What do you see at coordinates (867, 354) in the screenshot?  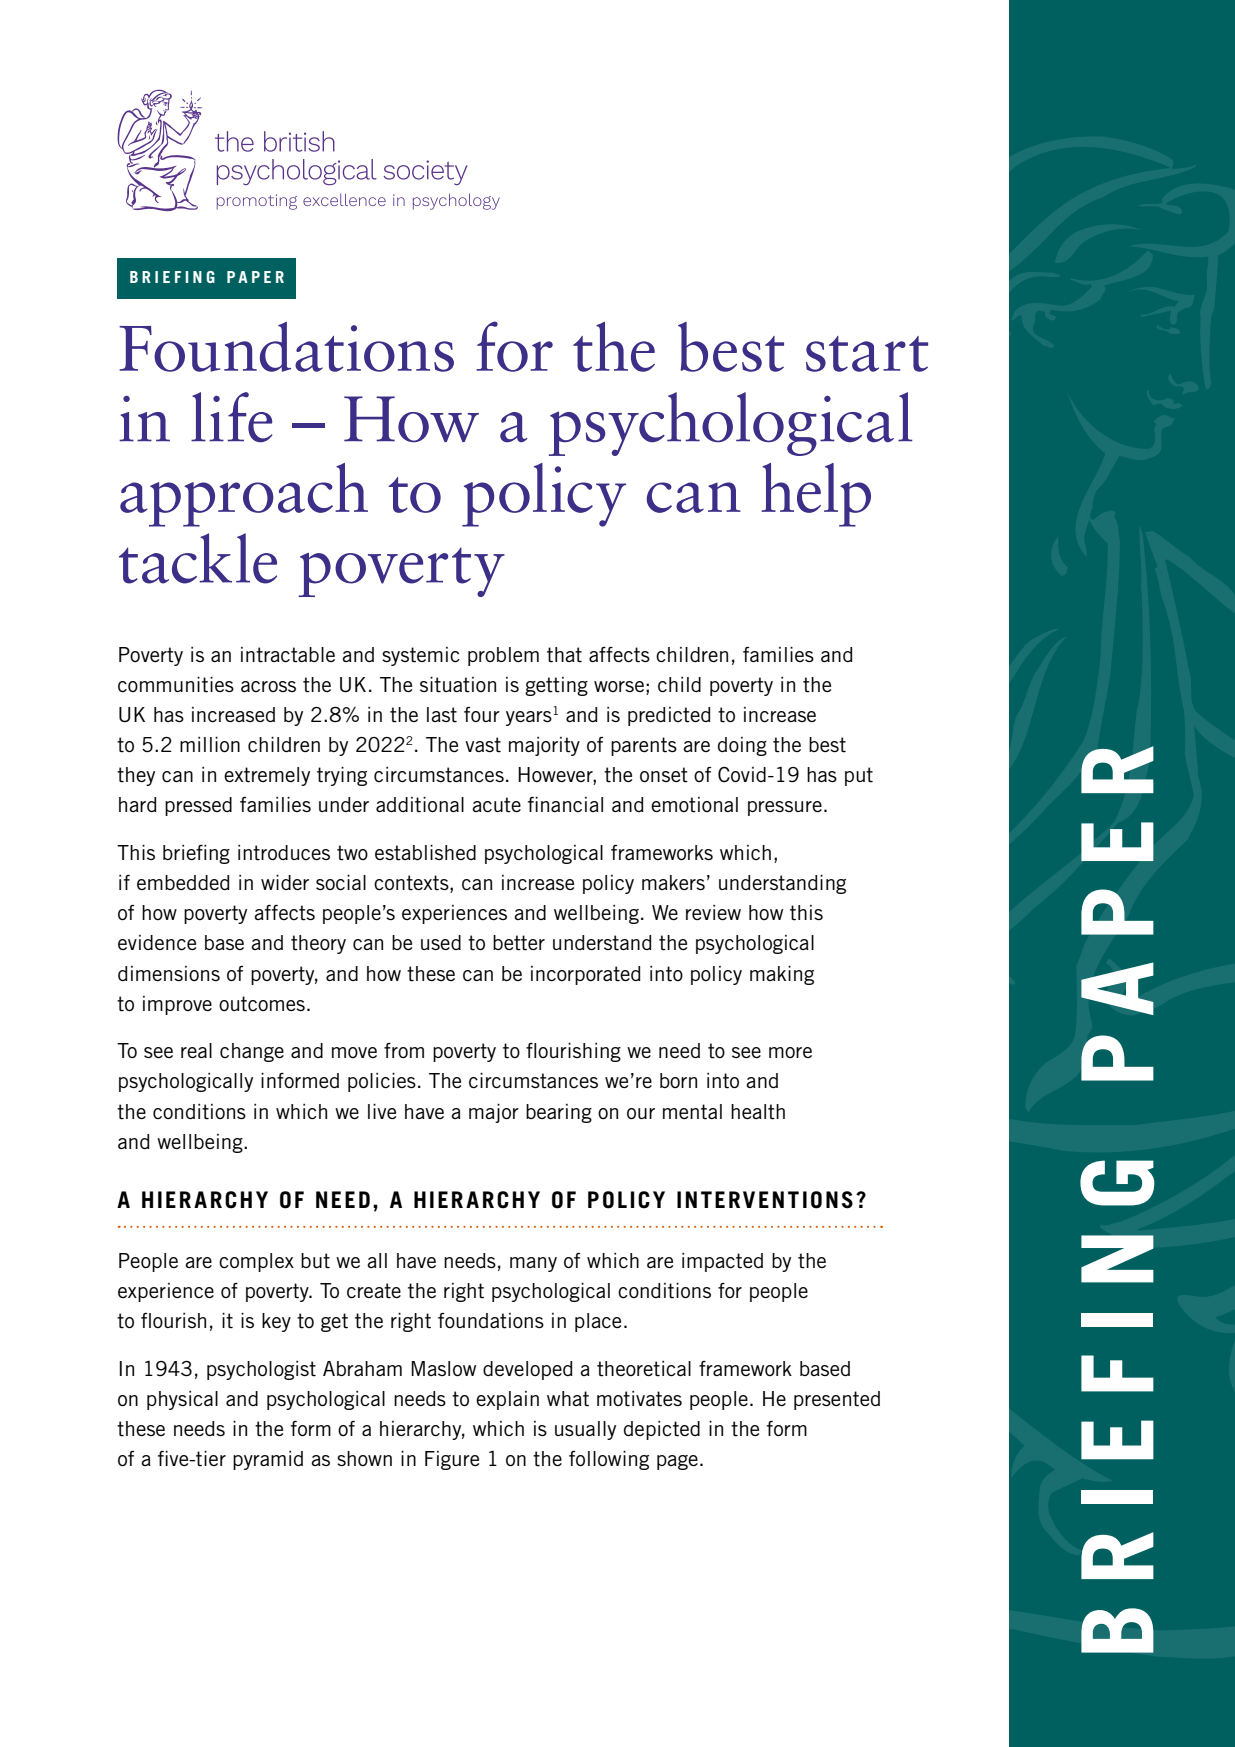 I see `start` at bounding box center [867, 354].
